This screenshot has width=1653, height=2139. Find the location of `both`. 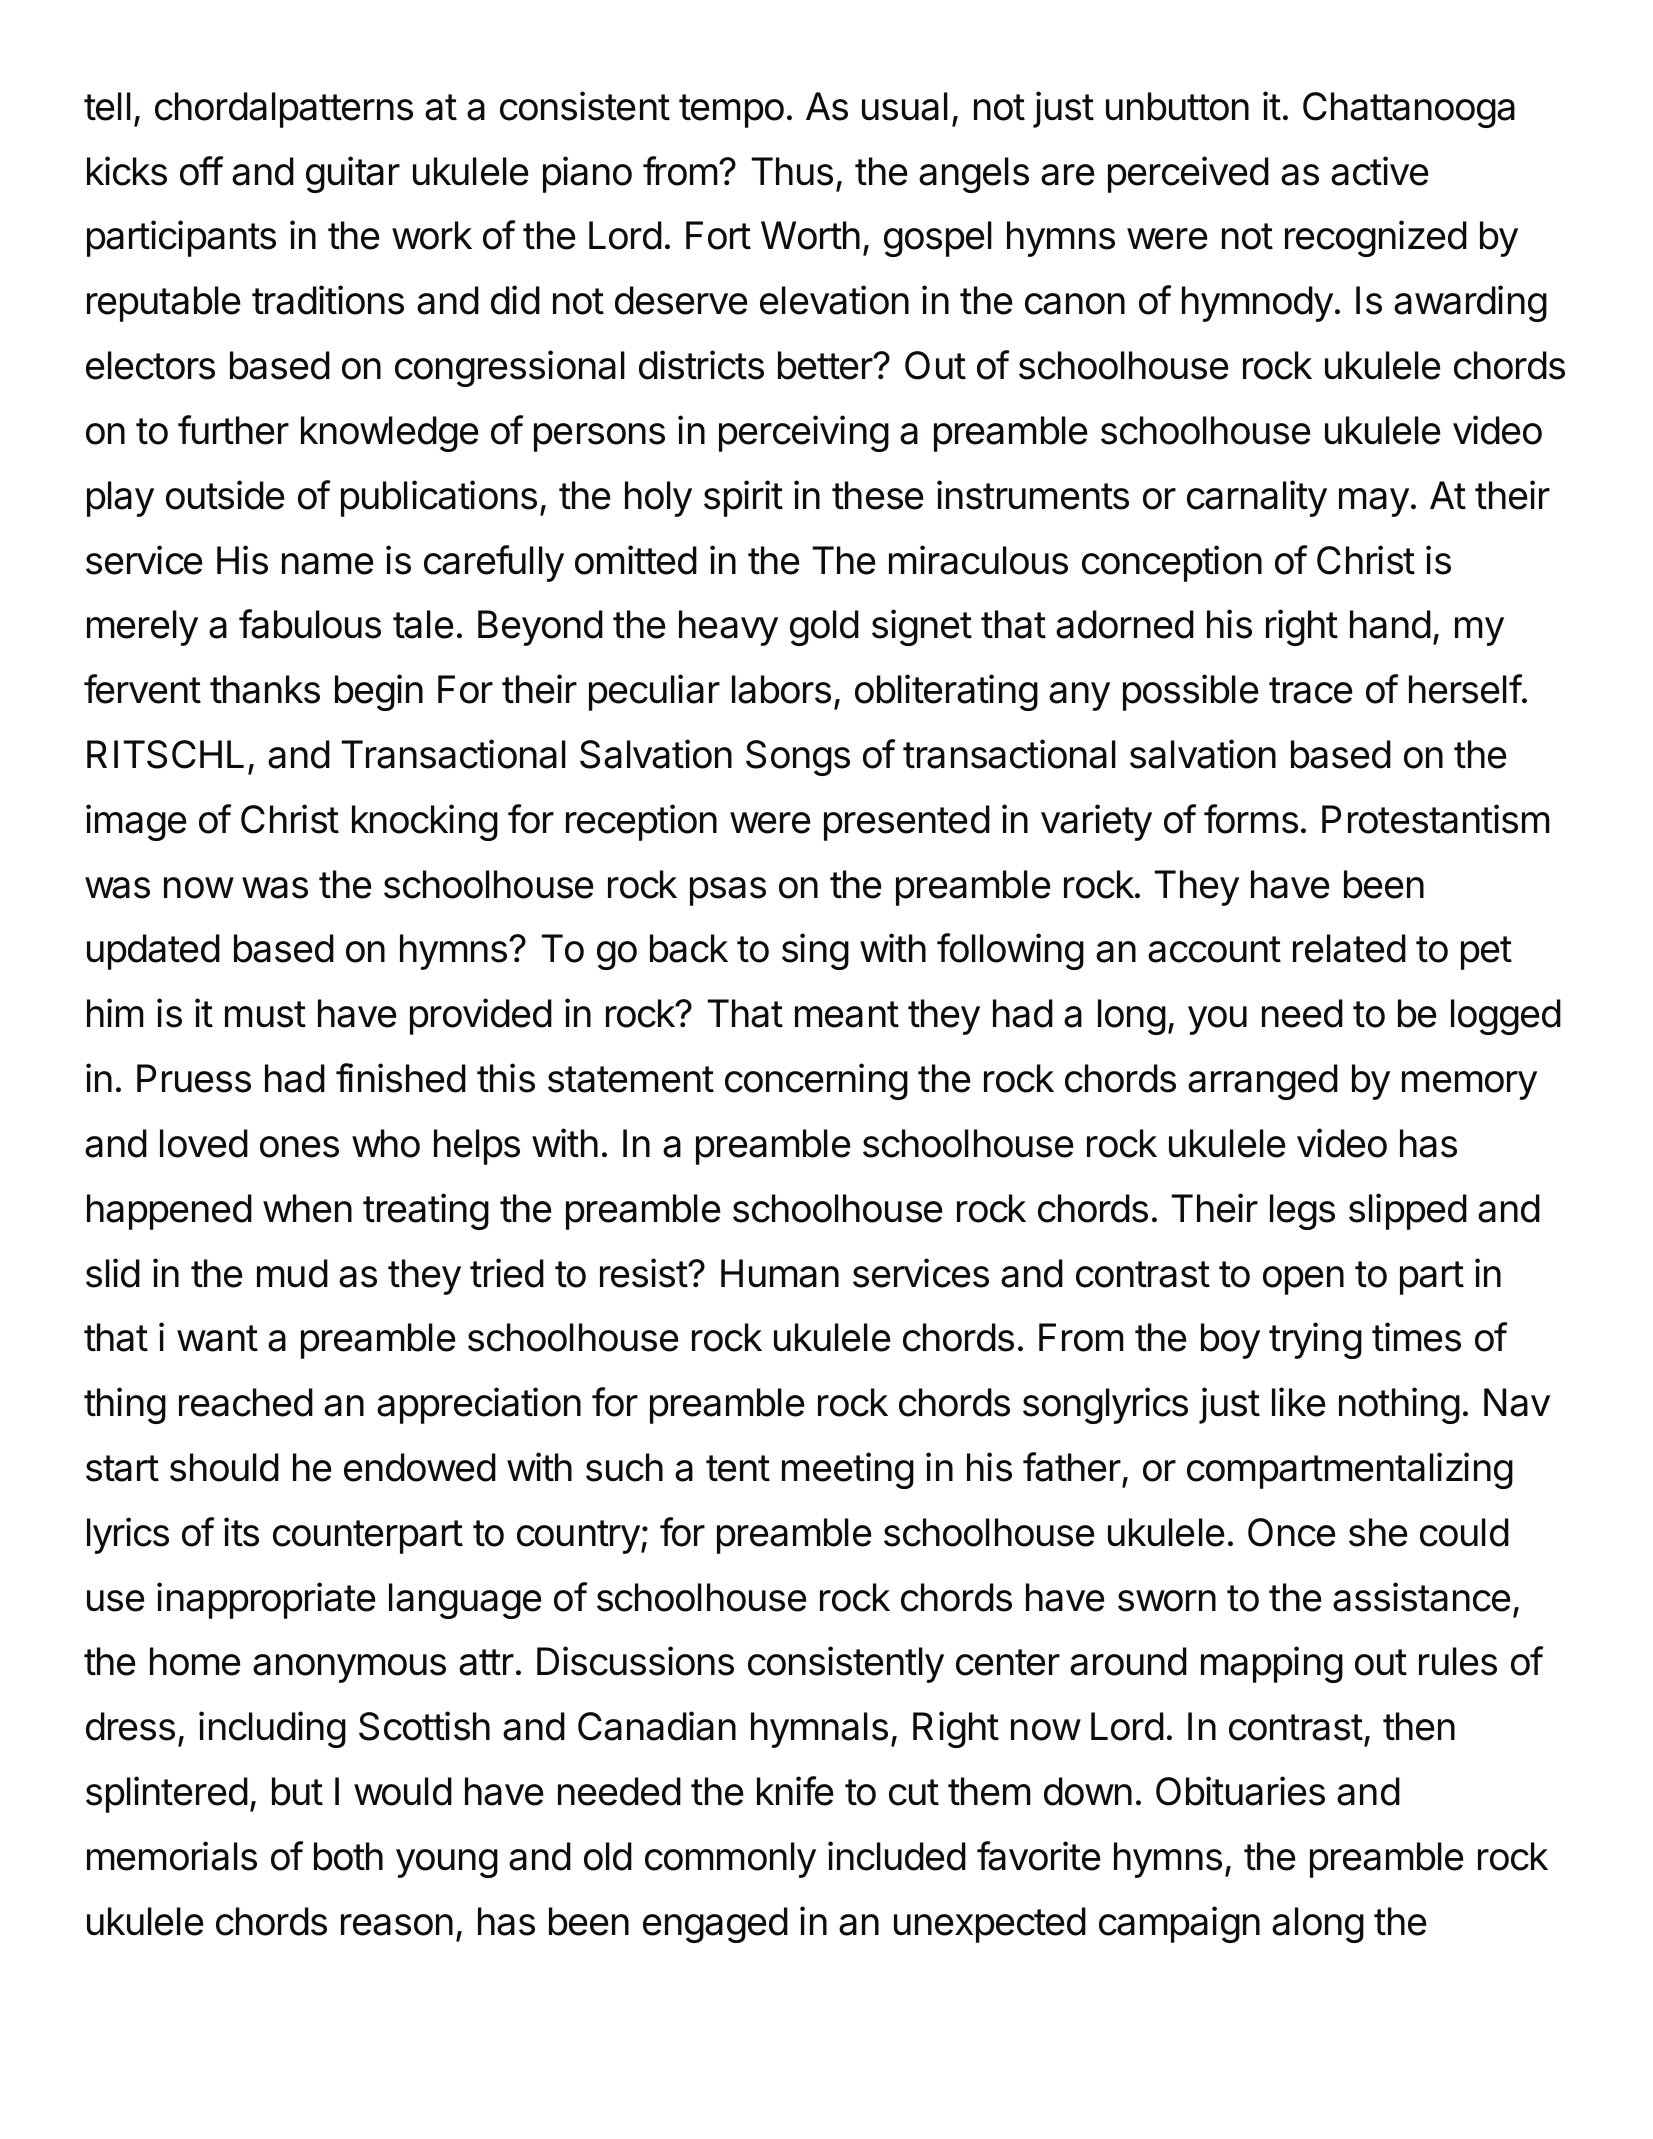

both is located at coordinates (348, 1856).
